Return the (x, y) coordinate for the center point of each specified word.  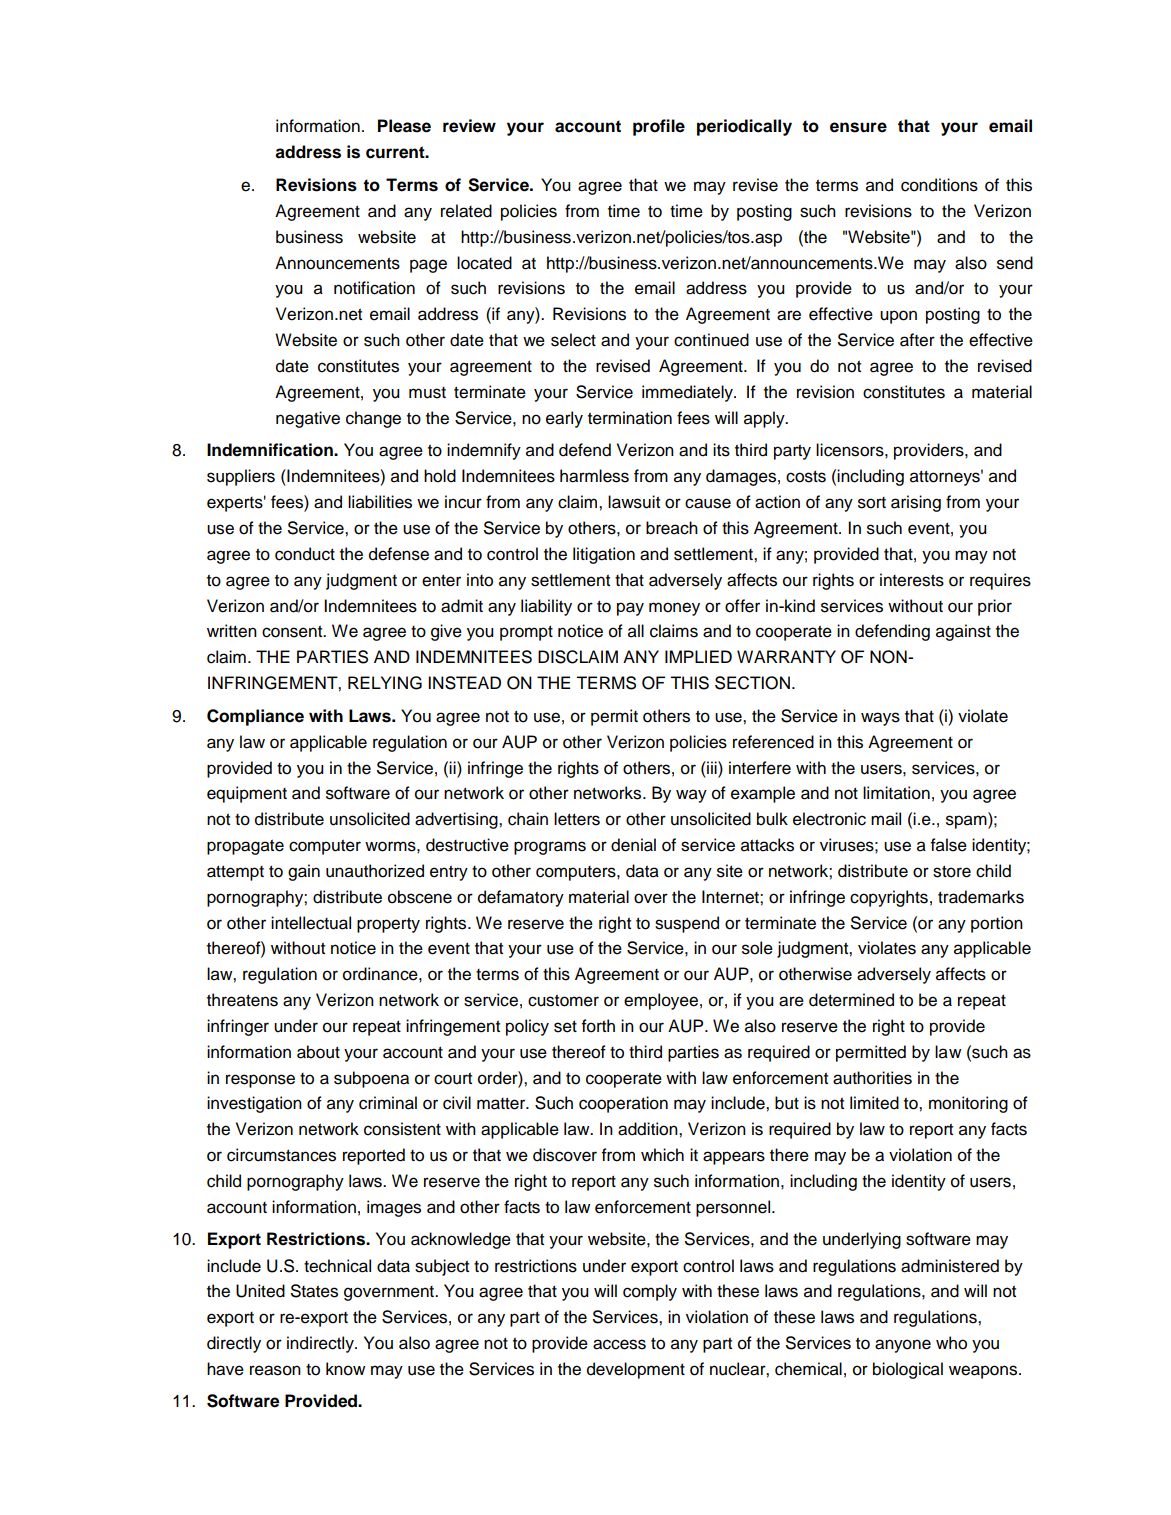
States (314, 1291)
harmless (594, 476)
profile (659, 127)
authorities (872, 1078)
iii (712, 767)
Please (404, 126)
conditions (939, 185)
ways (880, 719)
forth (598, 1026)
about (318, 1052)
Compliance (255, 717)
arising (916, 503)
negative (308, 419)
